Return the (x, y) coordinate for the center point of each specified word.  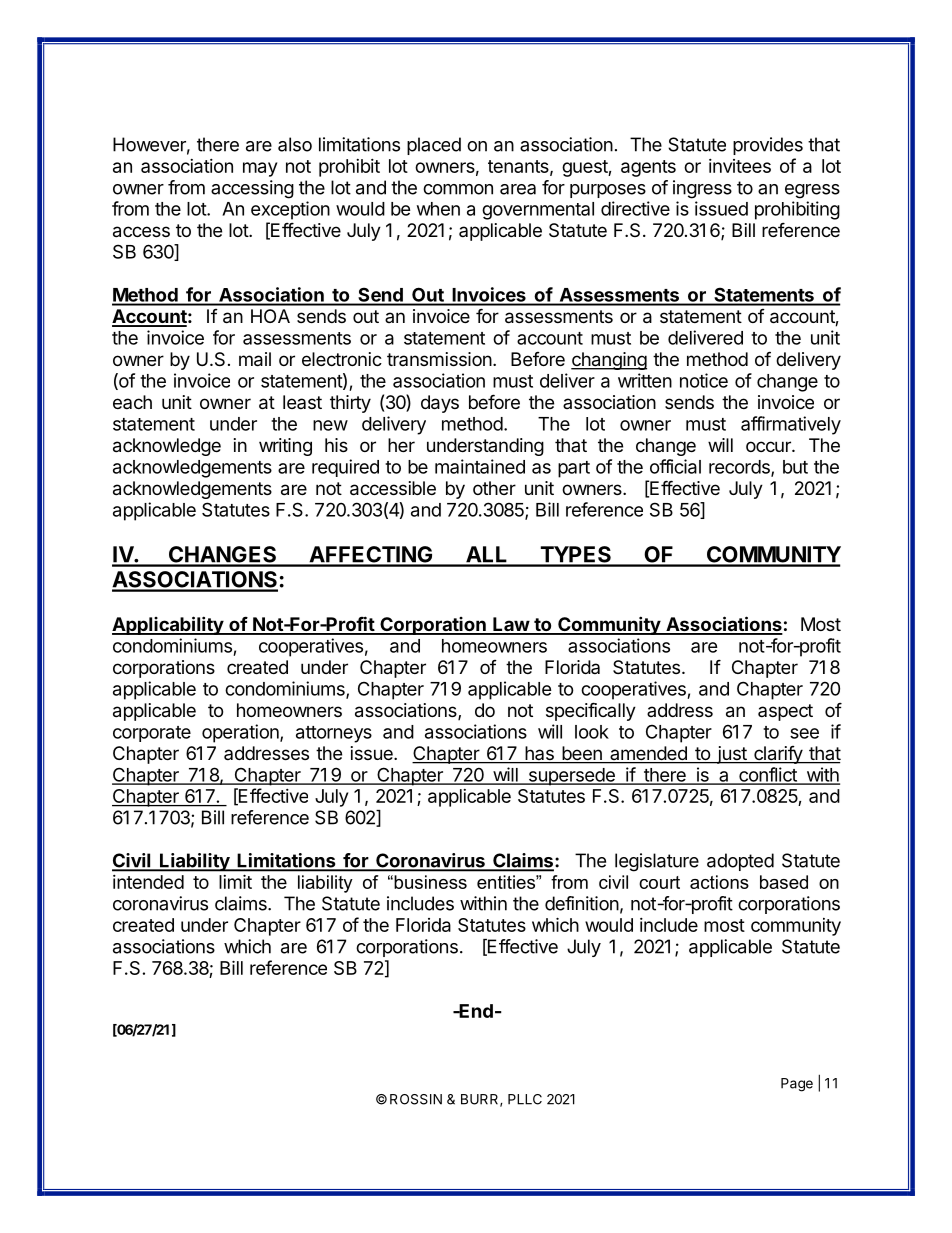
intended (148, 882)
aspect (785, 712)
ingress (702, 189)
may (260, 169)
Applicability (168, 625)
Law (511, 625)
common (458, 189)
